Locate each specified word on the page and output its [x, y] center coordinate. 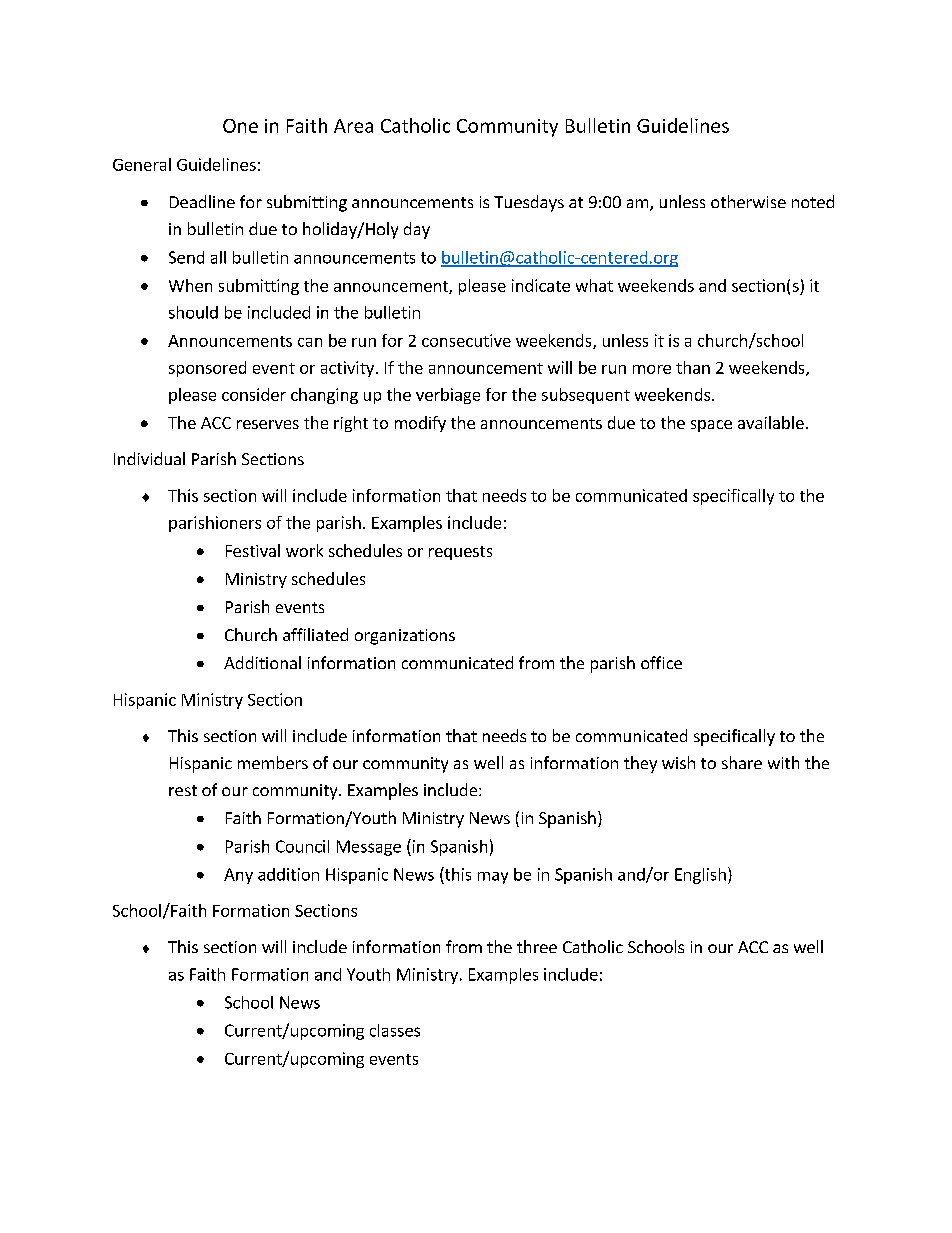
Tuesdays [529, 203]
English [700, 876]
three [537, 946]
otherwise [748, 201]
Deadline [202, 201]
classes [395, 1030]
